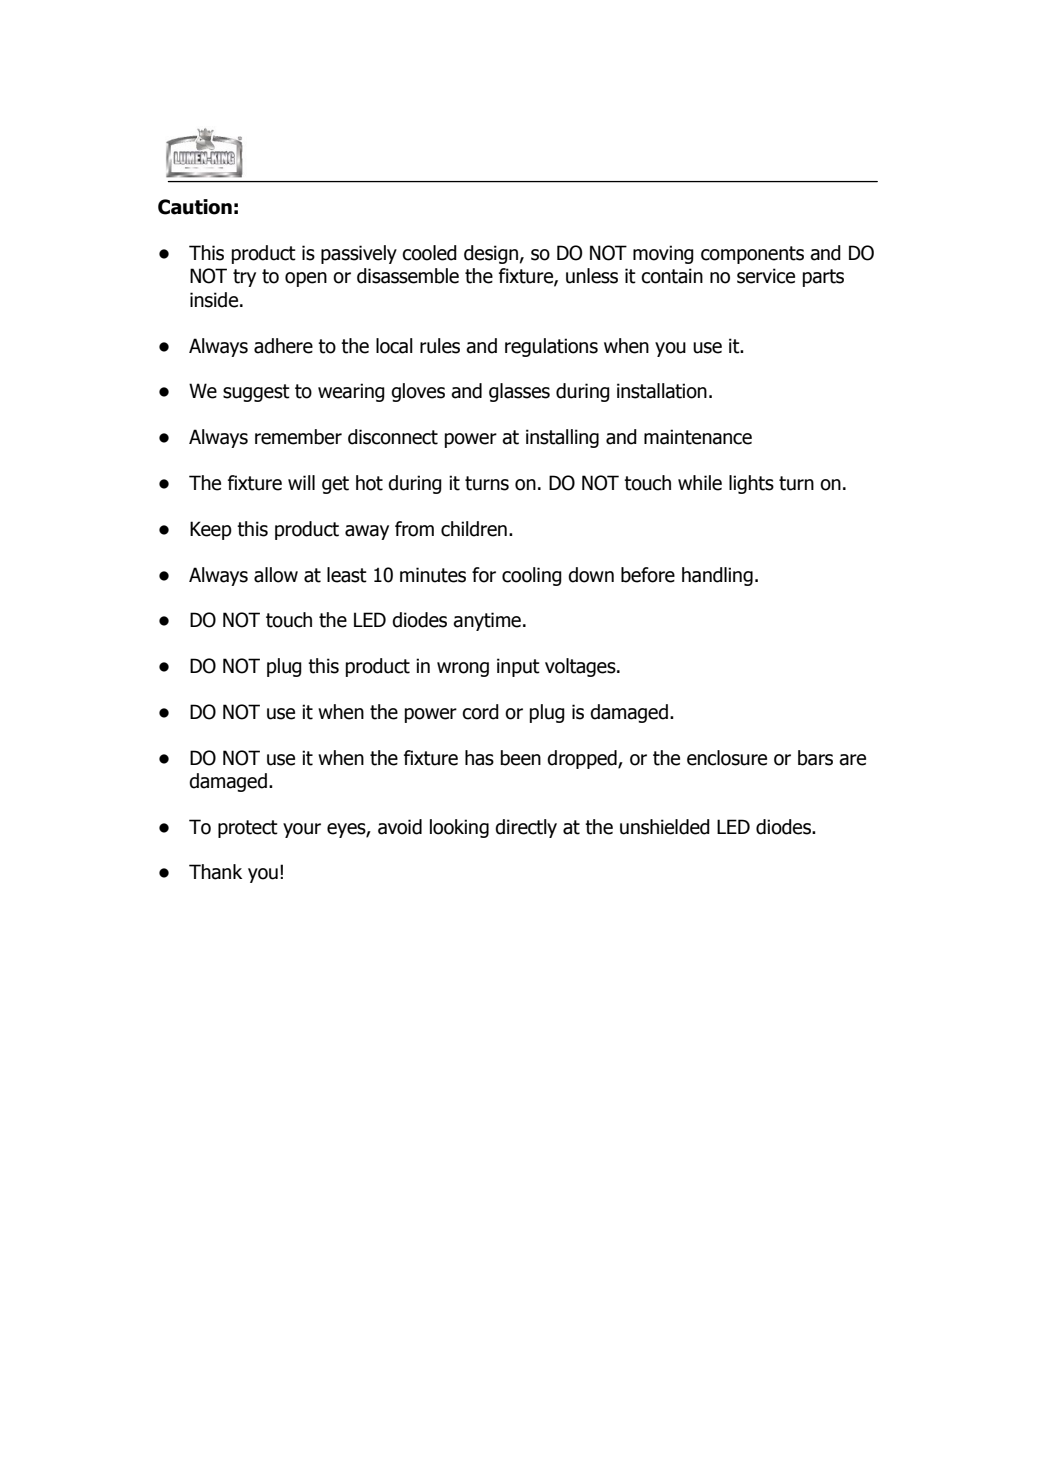  Describe the element at coordinates (752, 255) in the document. I see `components` at that location.
